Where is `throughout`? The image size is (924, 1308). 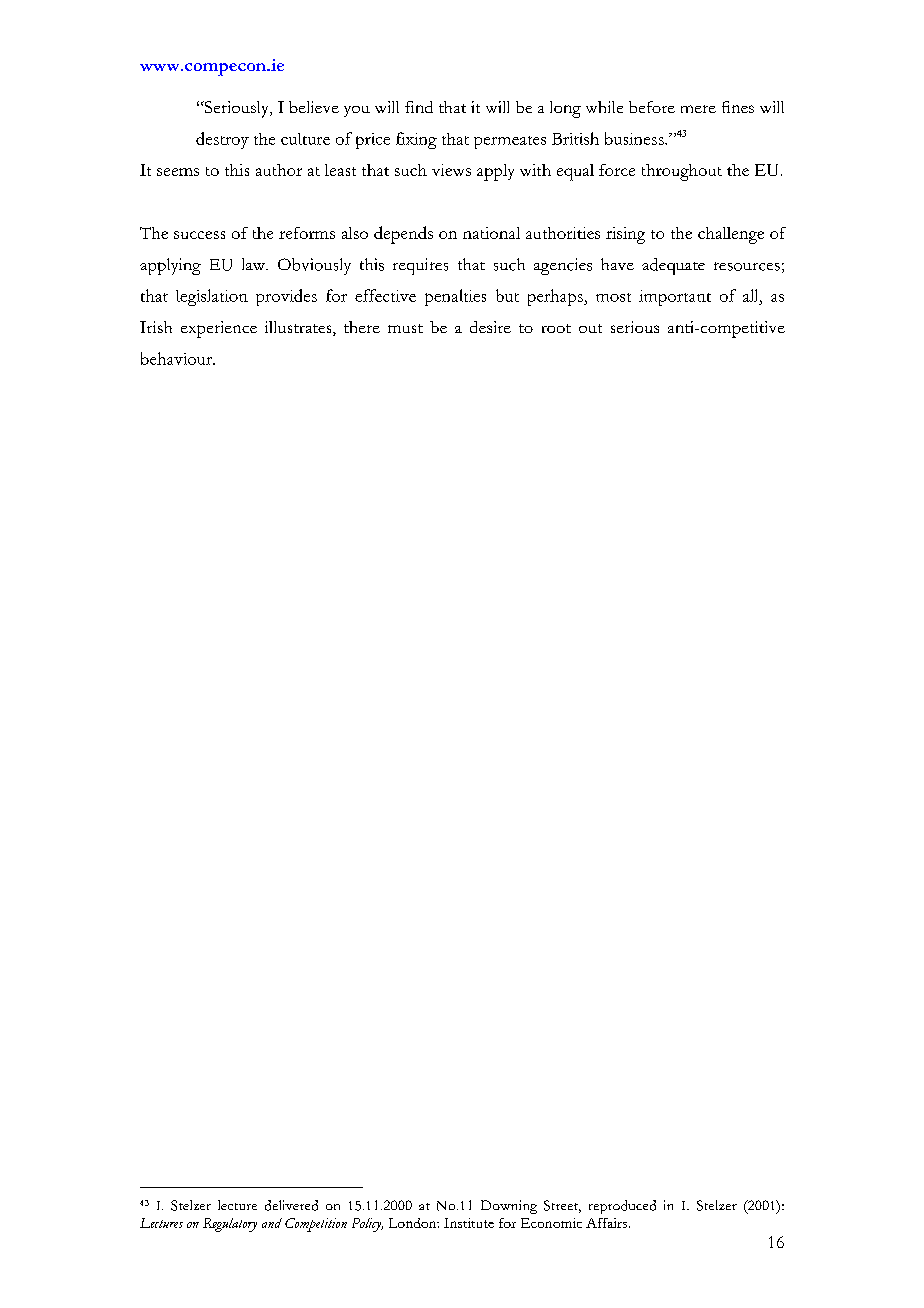 throughout is located at coordinates (682, 172).
